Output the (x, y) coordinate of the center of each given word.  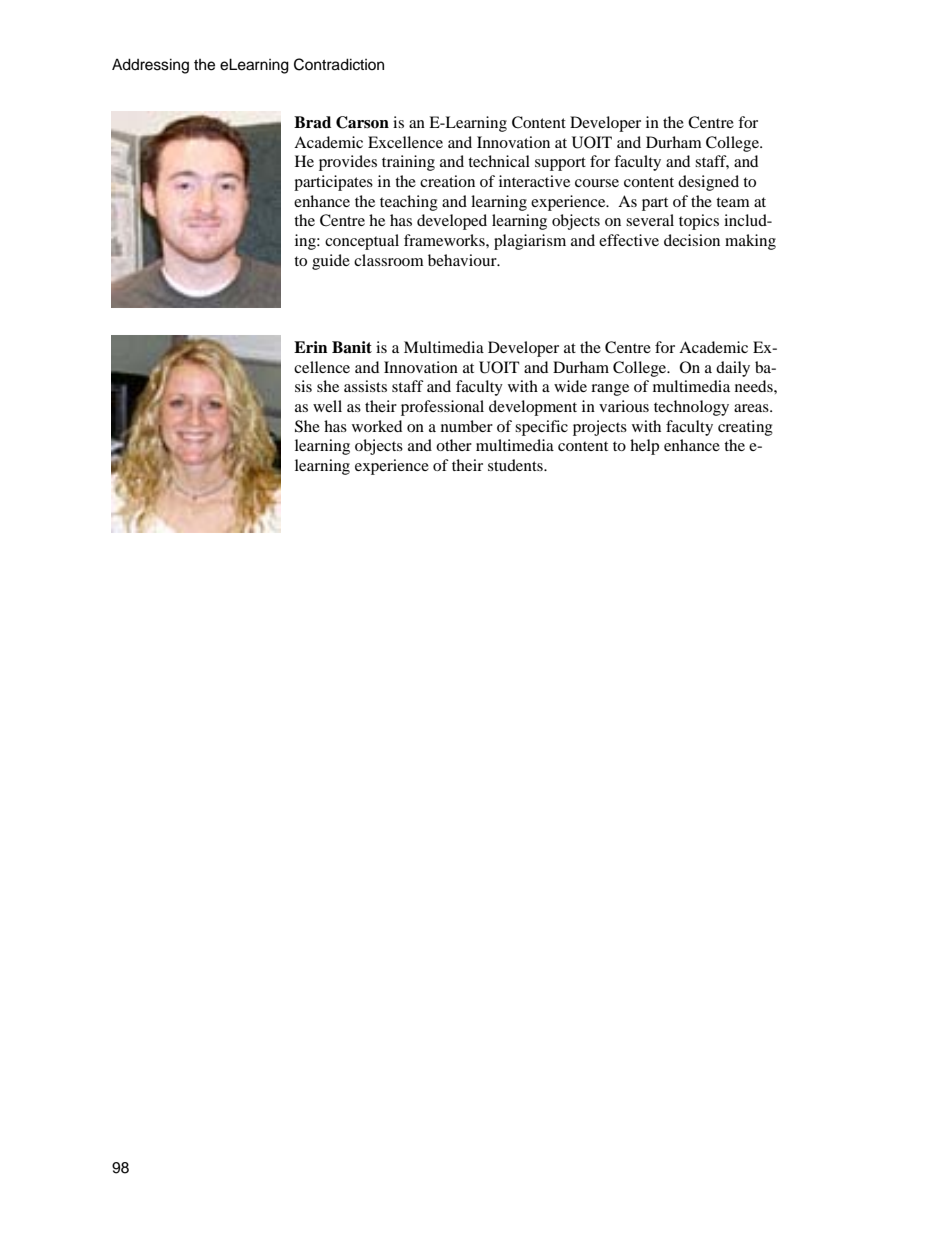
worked (377, 426)
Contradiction (339, 64)
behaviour (463, 260)
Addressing (150, 66)
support (560, 164)
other (454, 445)
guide (331, 262)
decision (692, 240)
